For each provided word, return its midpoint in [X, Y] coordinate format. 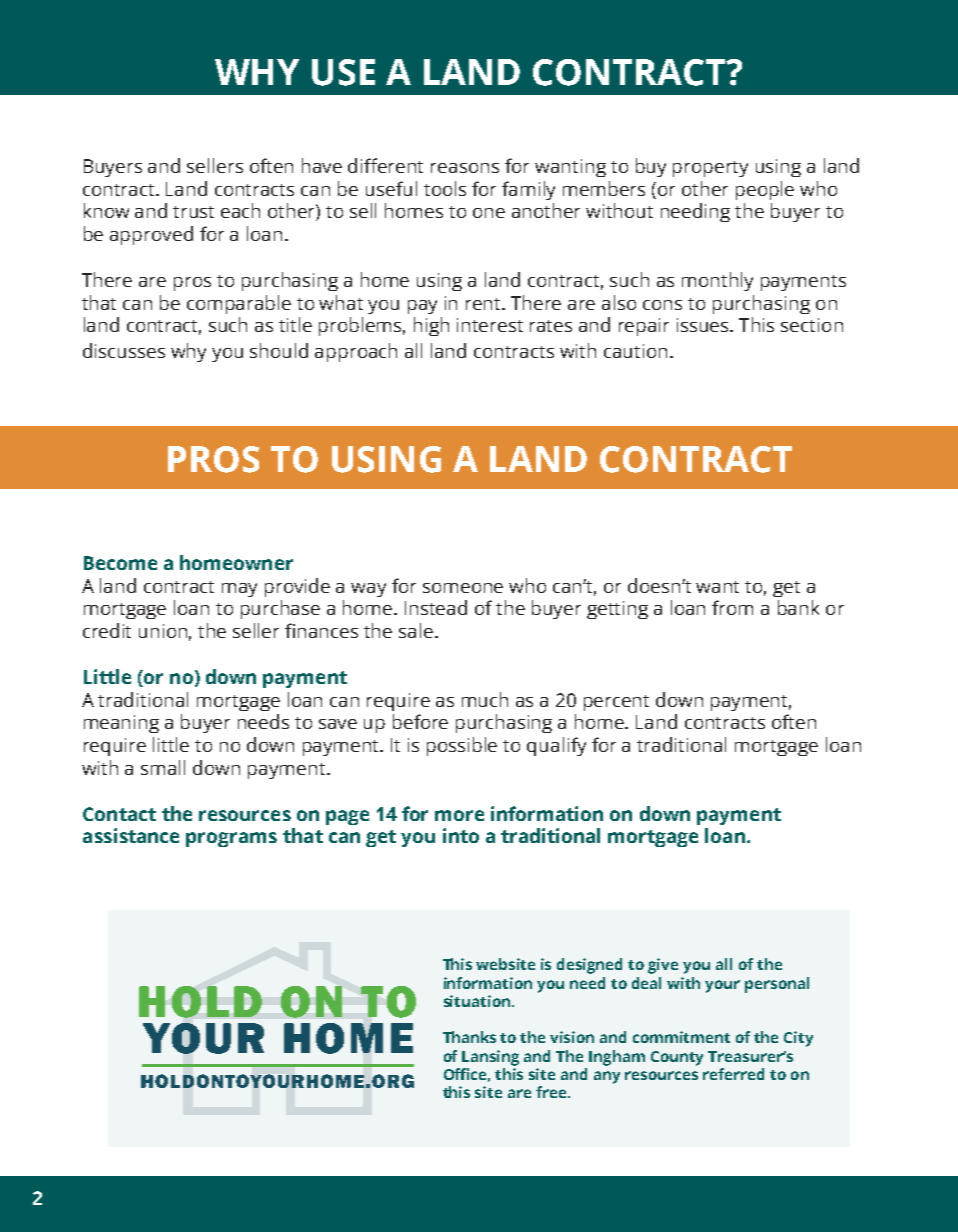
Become [120, 563]
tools [445, 188]
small [163, 767]
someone [463, 588]
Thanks [469, 1037]
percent [616, 703]
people [765, 190]
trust [193, 212]
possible [462, 746]
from [732, 607]
